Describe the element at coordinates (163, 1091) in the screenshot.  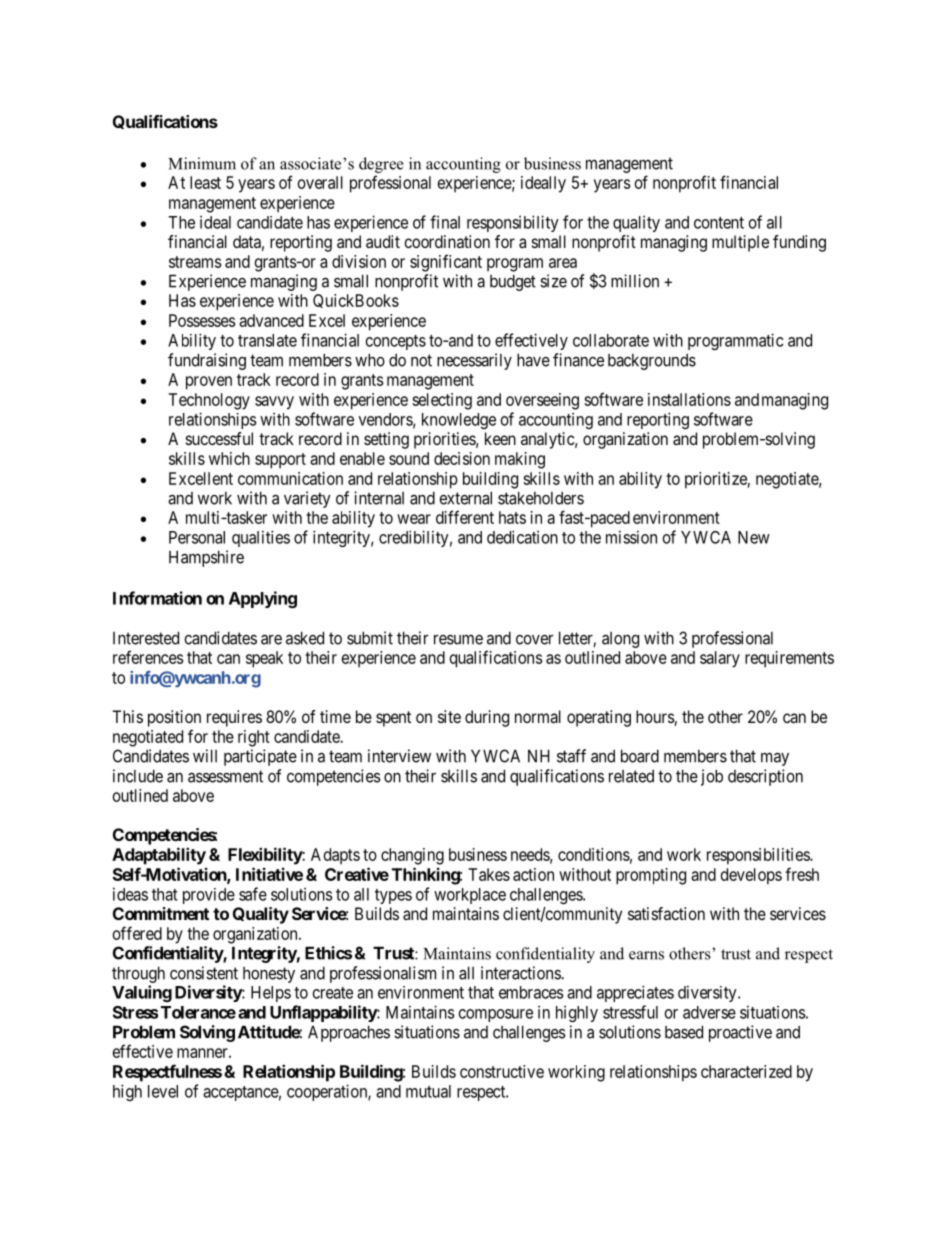
I see `level` at that location.
